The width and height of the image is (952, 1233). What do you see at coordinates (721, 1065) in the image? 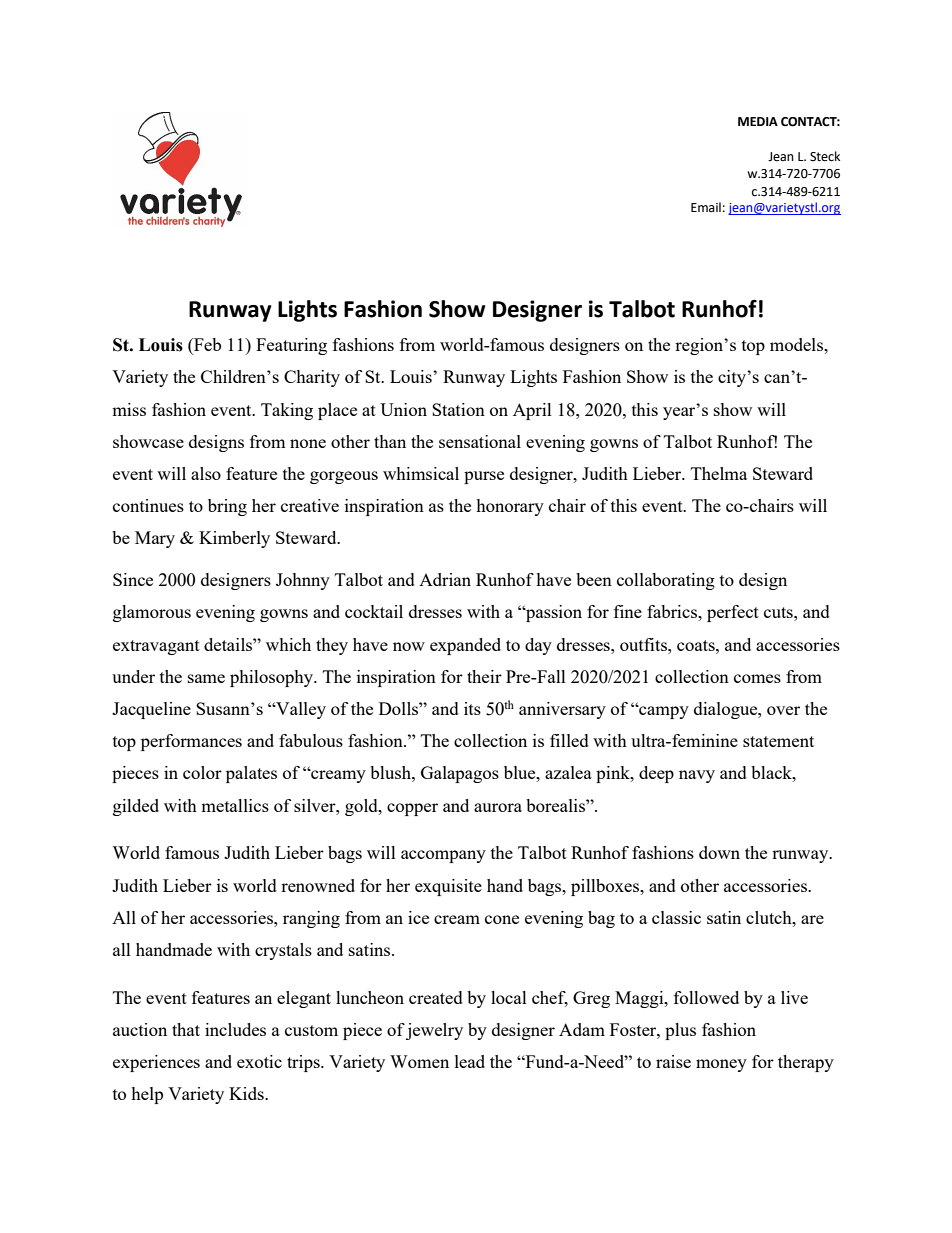
I see `money` at bounding box center [721, 1065].
